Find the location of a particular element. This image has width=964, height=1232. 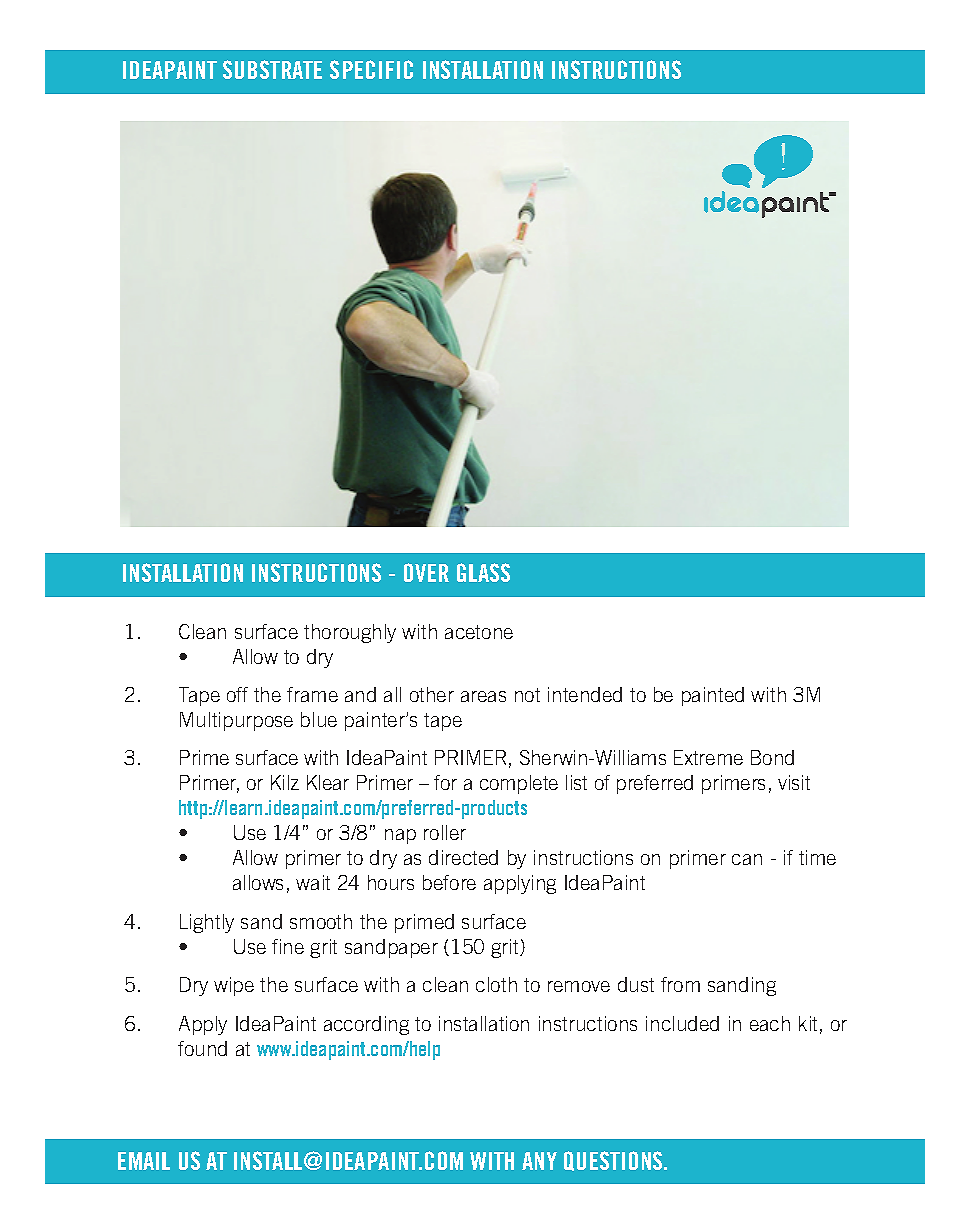

OVER is located at coordinates (426, 572).
